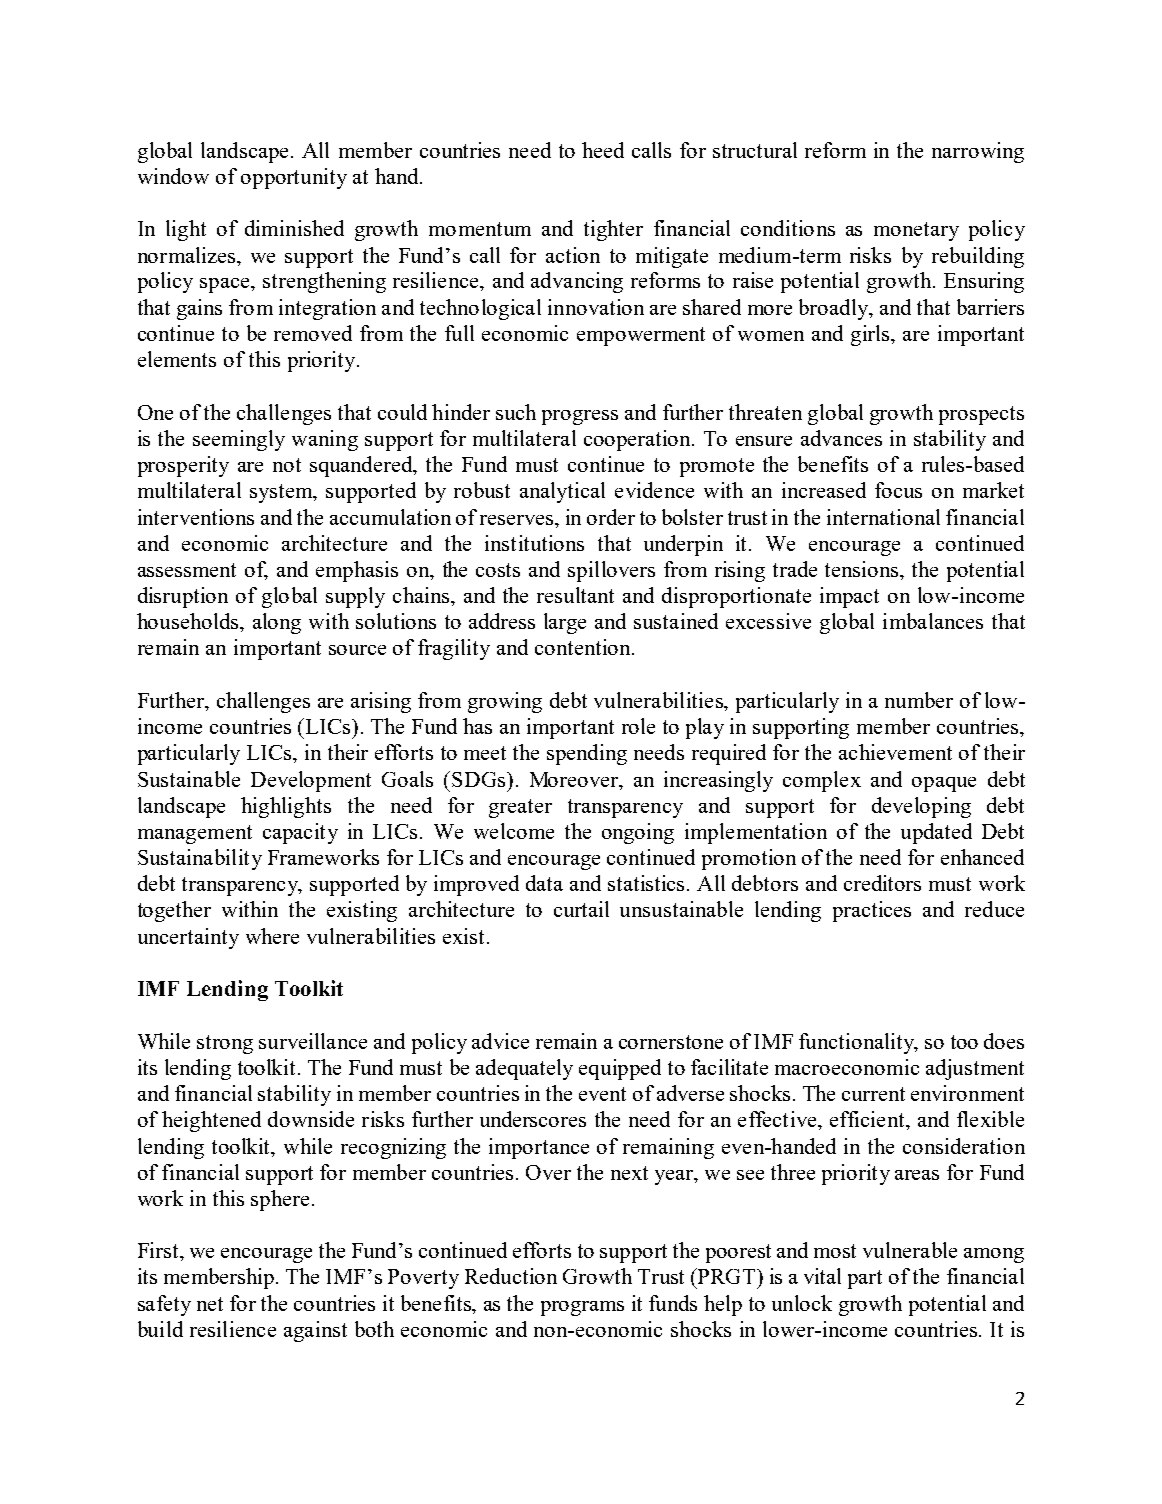 This screenshot has height=1504, width=1162. Describe the element at coordinates (272, 936) in the screenshot. I see `where` at that location.
